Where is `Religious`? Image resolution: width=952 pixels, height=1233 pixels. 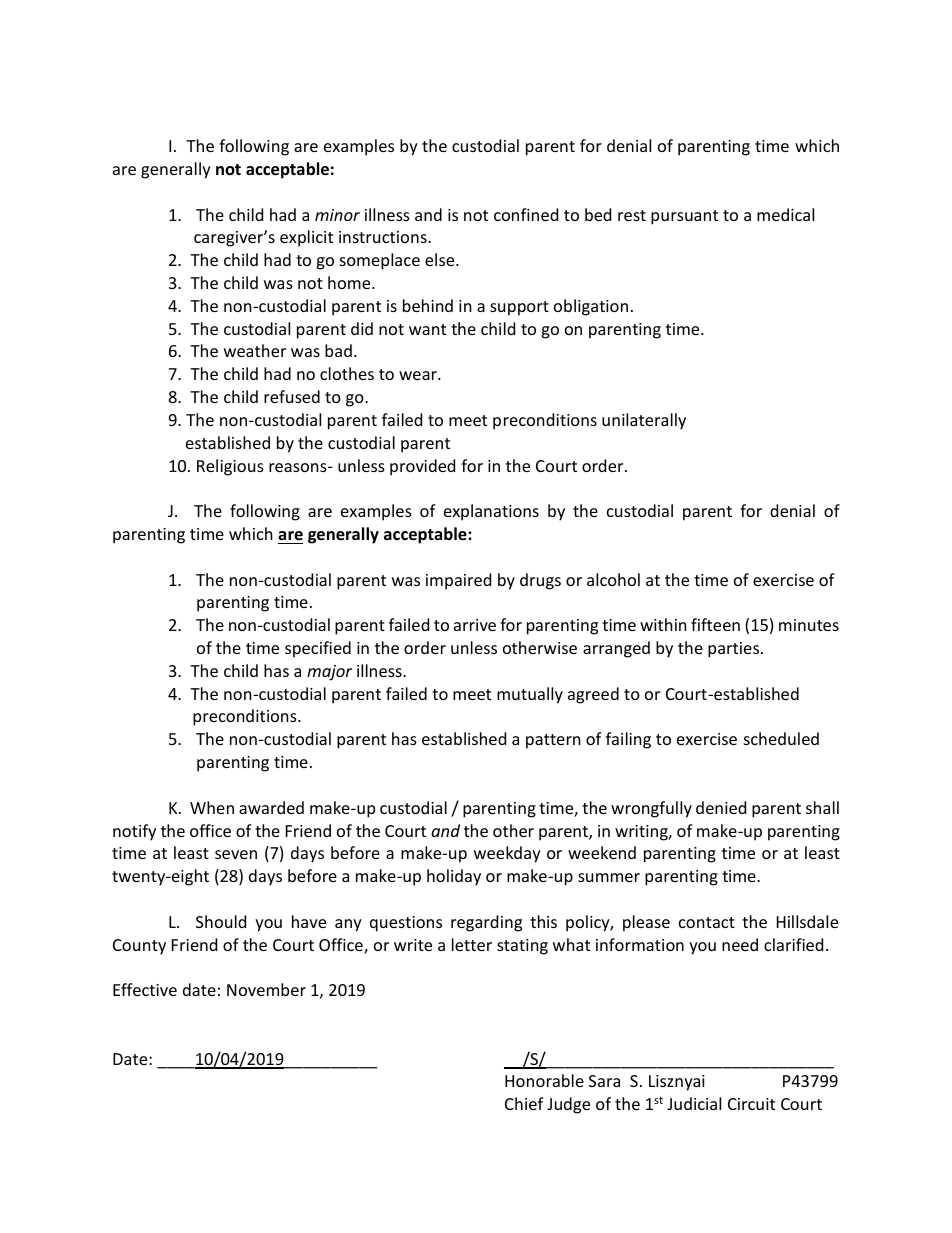
Religious is located at coordinates (230, 467).
